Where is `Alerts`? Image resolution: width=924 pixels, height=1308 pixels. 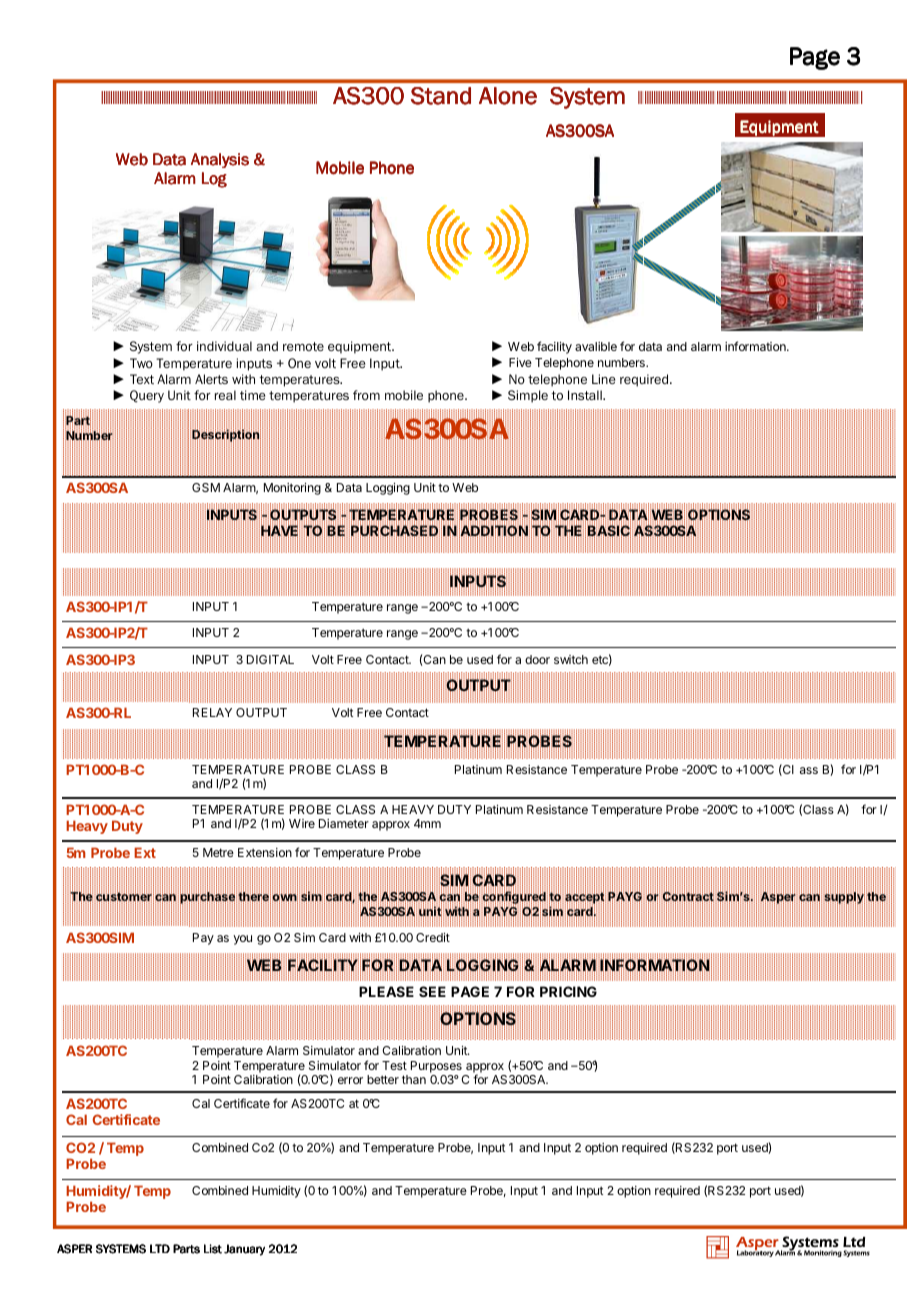 Alerts is located at coordinates (211, 379).
